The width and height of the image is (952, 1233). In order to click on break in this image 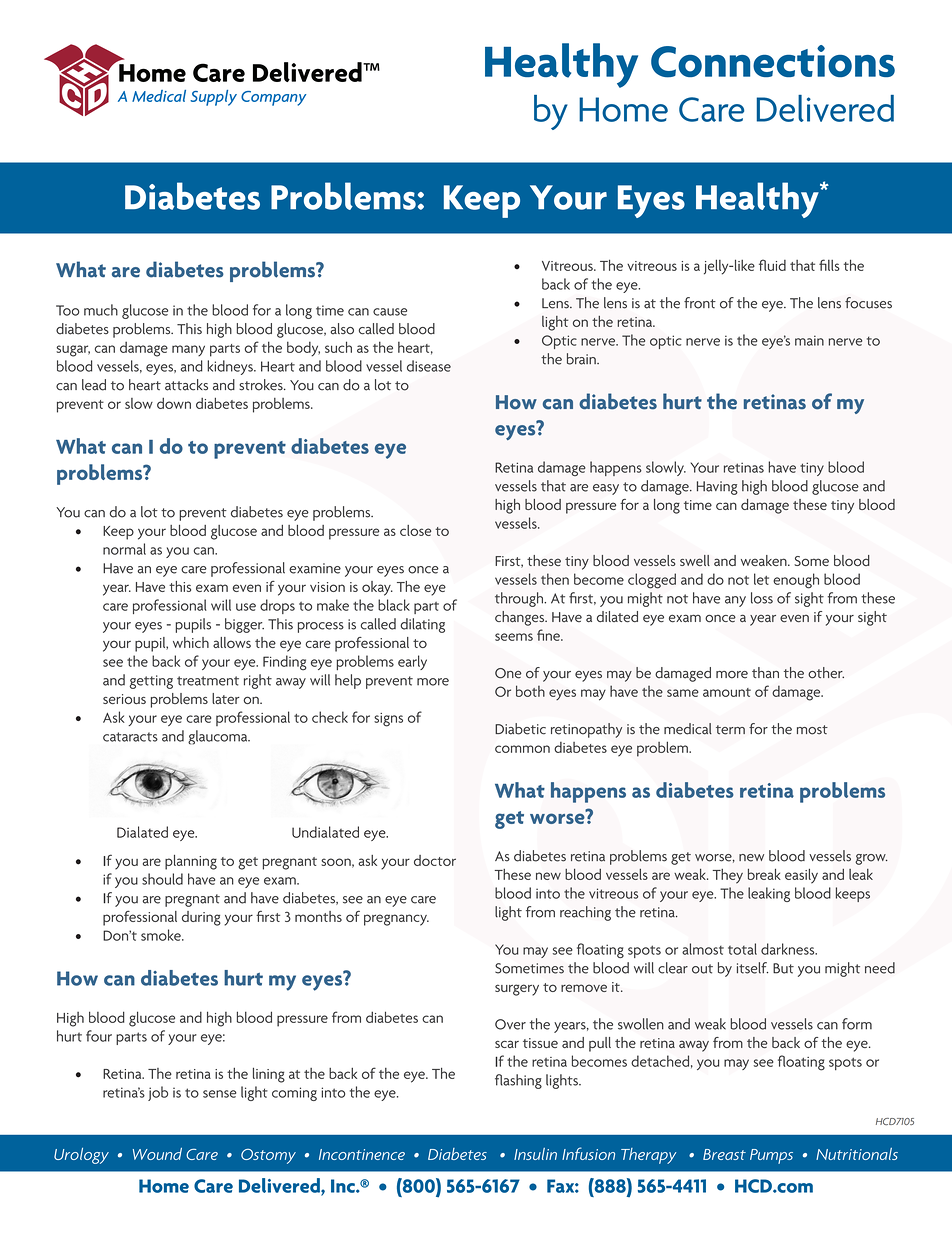, I will do `click(764, 874)`.
